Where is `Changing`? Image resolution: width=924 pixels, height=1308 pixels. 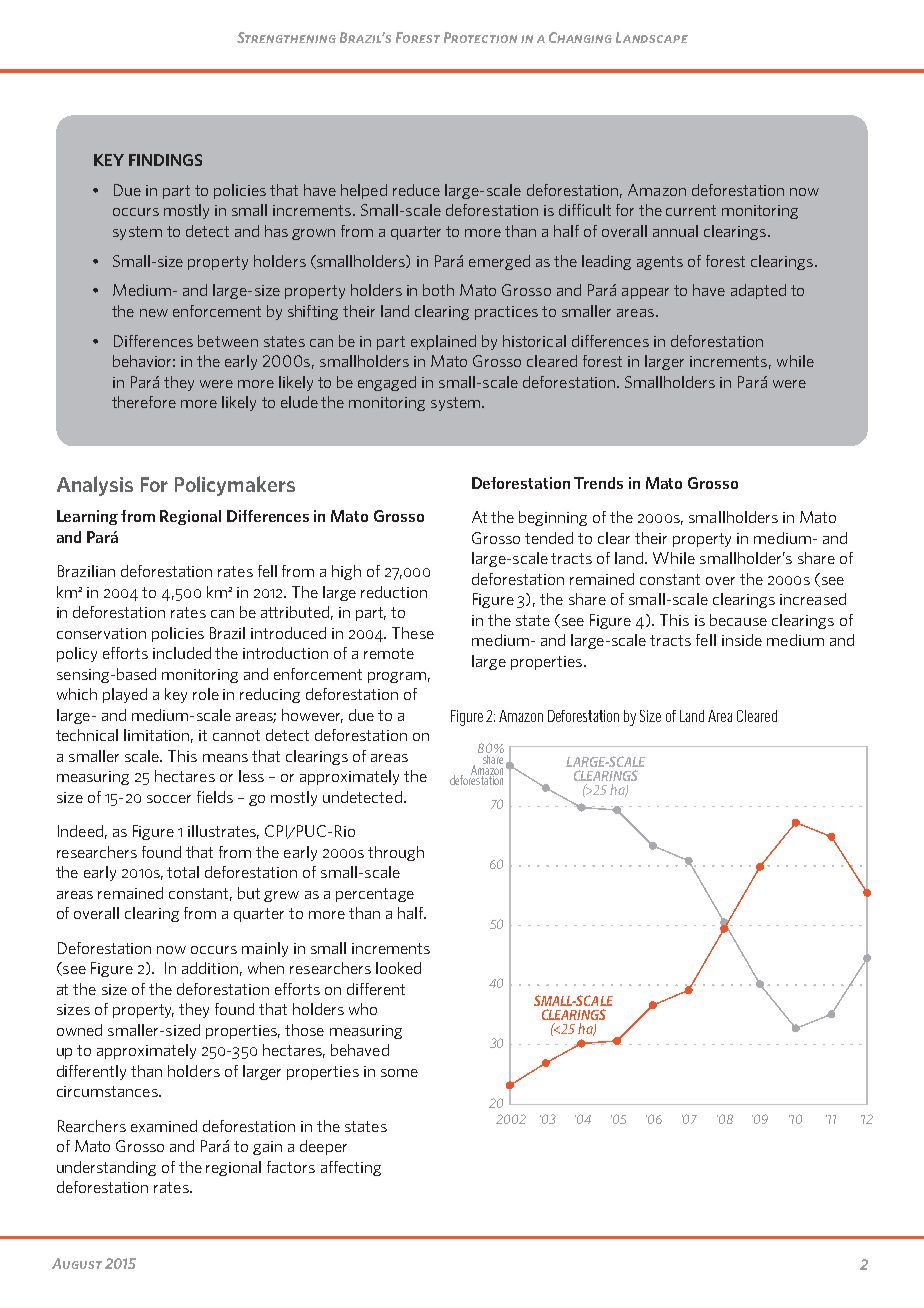
Changing is located at coordinates (580, 37).
